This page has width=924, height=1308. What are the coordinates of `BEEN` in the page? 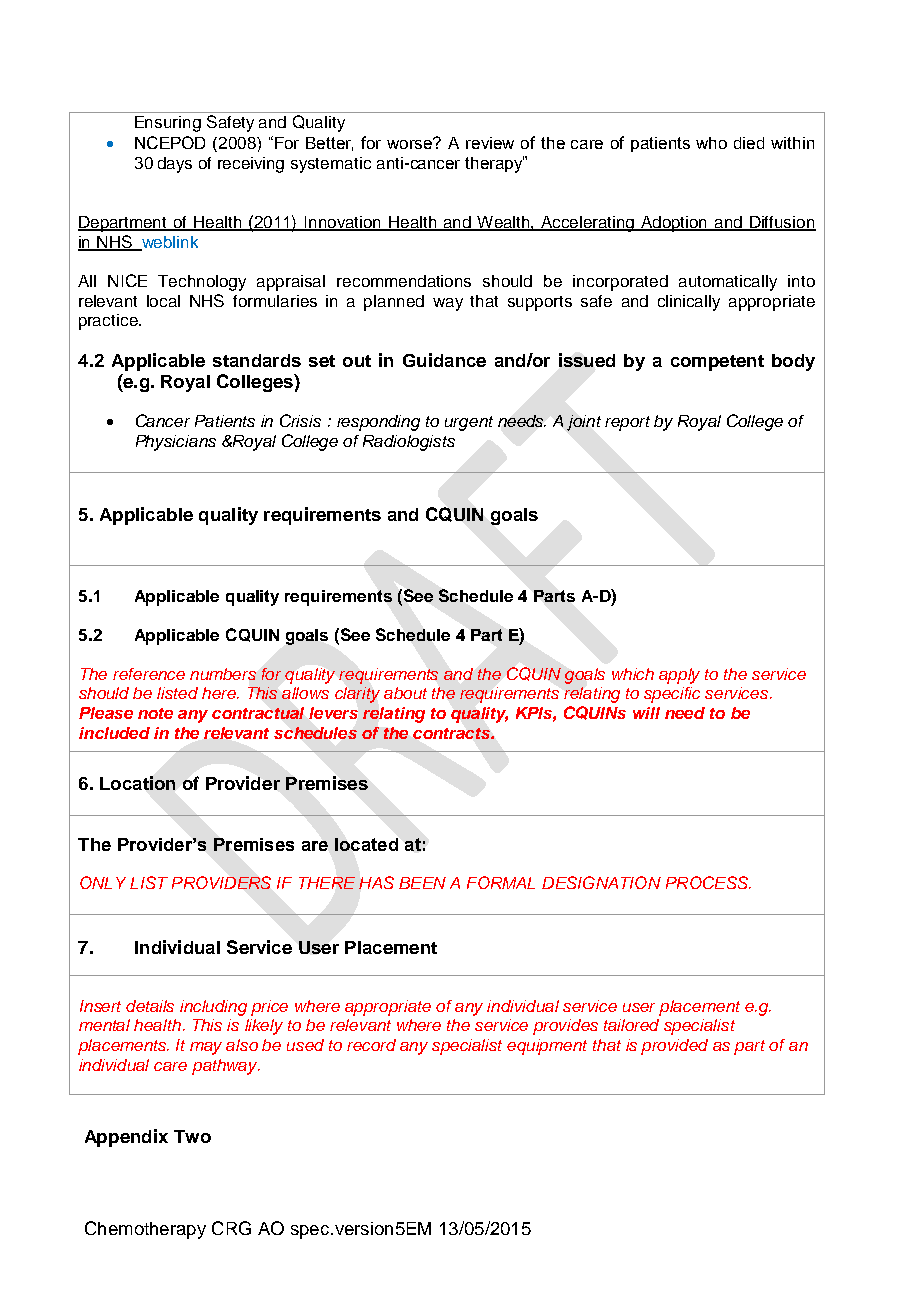 It's located at (422, 883).
